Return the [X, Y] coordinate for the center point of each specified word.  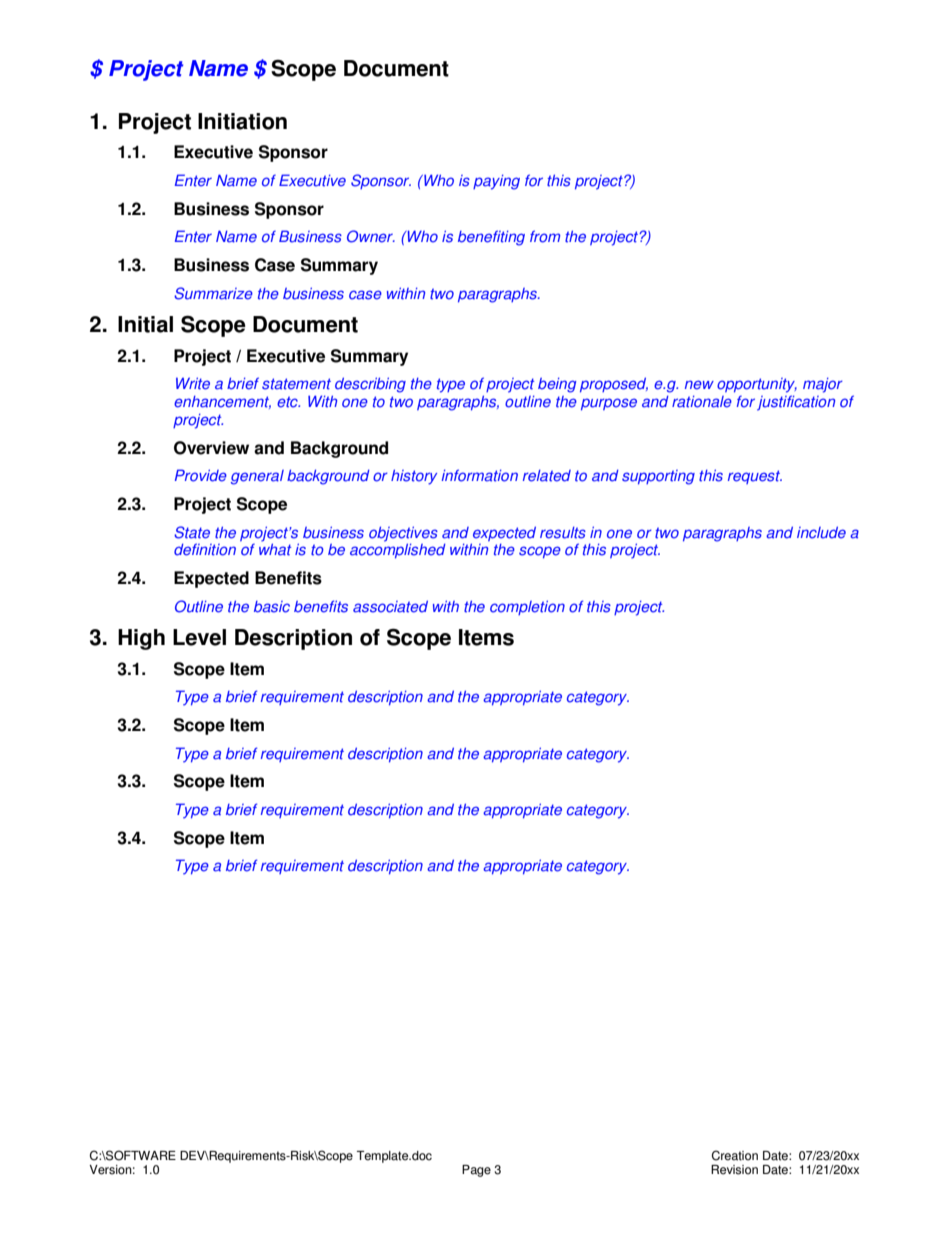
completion [527, 607]
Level [199, 637]
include [821, 532]
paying [496, 182]
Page [476, 1171]
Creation [735, 1155]
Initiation [242, 121]
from [545, 236]
